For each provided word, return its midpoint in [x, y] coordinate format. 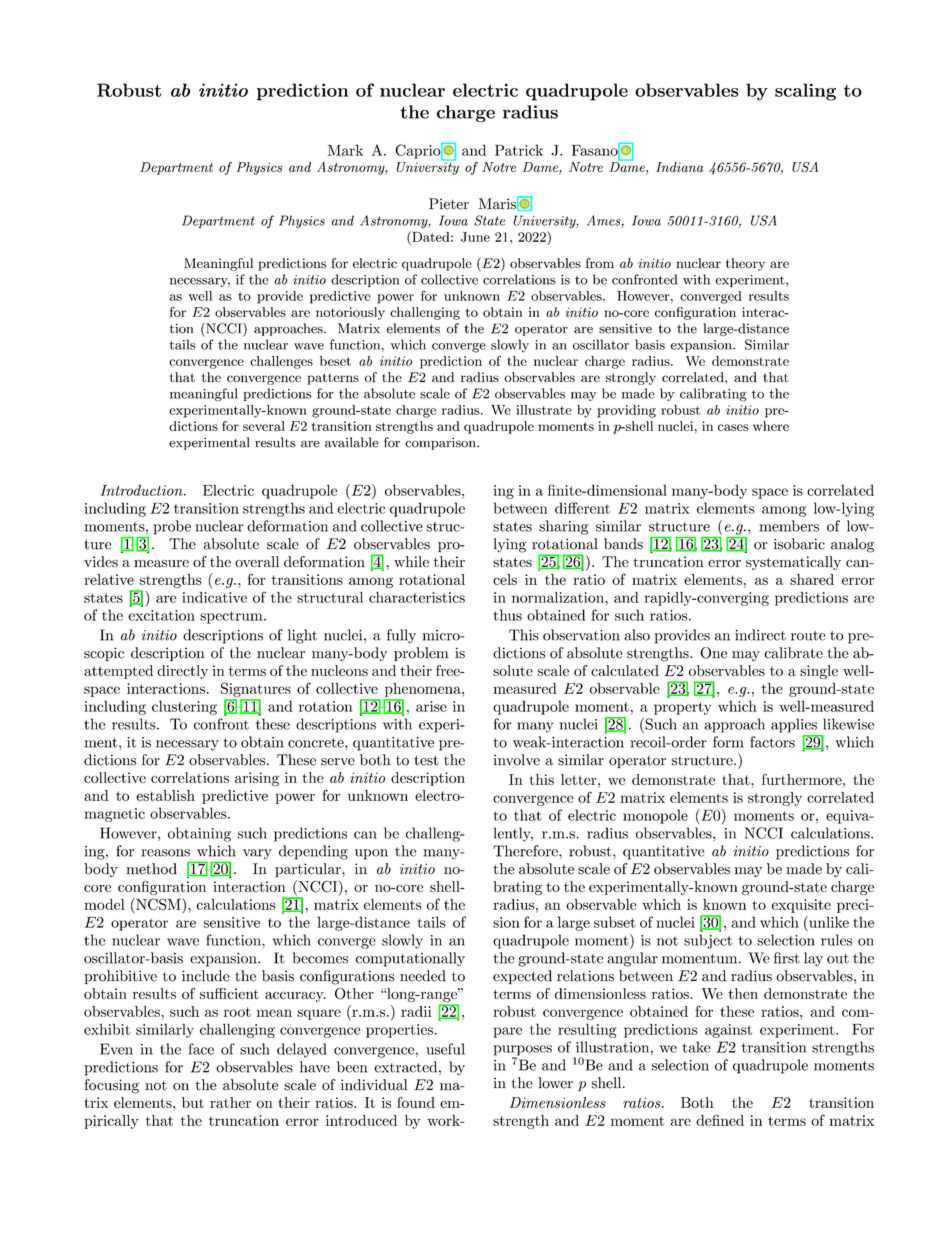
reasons [165, 853]
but [193, 1102]
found [416, 1102]
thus [508, 615]
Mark [345, 150]
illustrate [544, 410]
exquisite [801, 906]
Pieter [449, 204]
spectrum [232, 617]
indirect [760, 635]
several [264, 426]
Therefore [526, 851]
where [771, 426]
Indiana [680, 167]
